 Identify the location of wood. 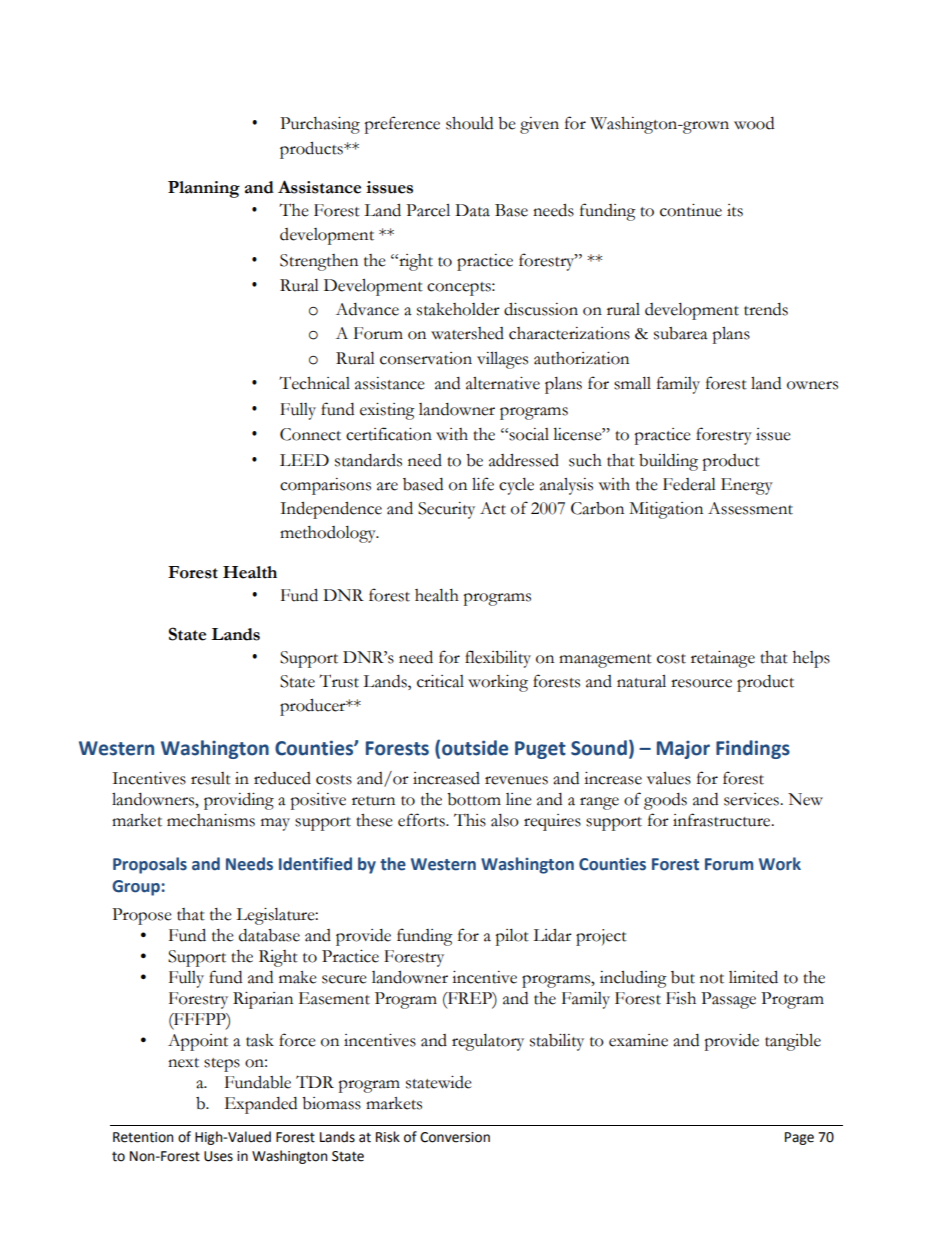
(754, 123).
